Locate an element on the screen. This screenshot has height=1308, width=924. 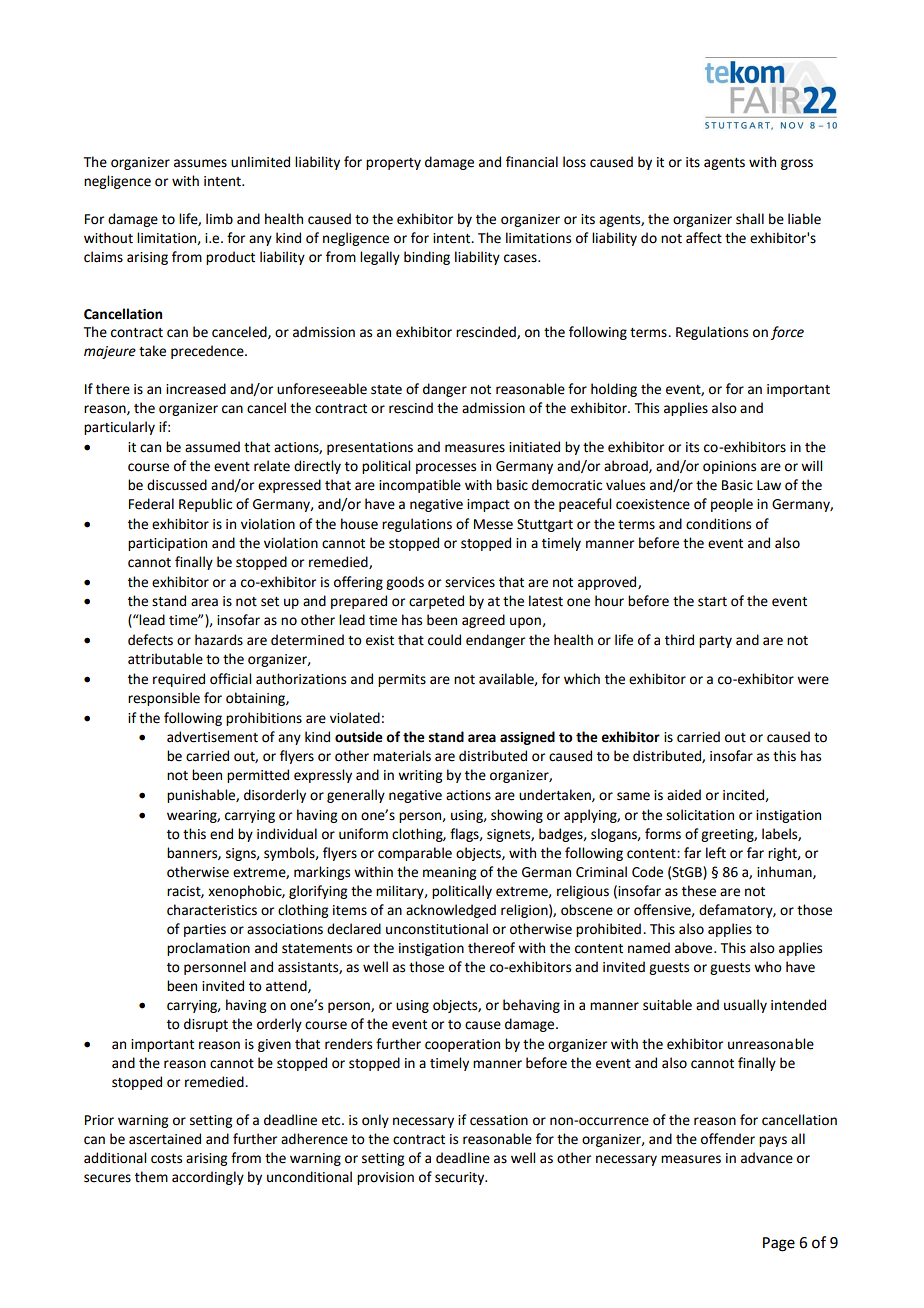
accordingly is located at coordinates (208, 1178).
